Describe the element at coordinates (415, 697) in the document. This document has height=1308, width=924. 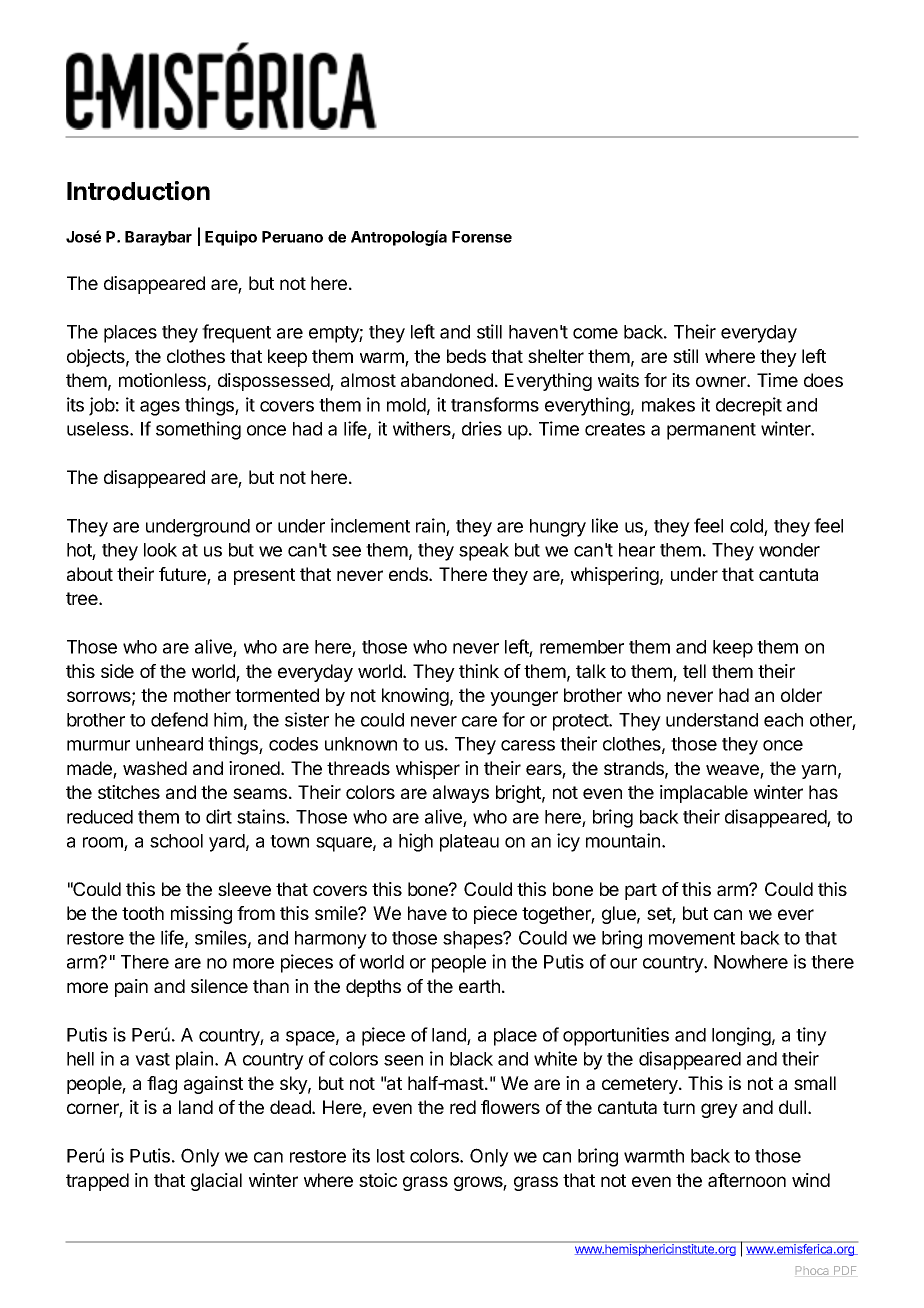
I see `knowing` at that location.
